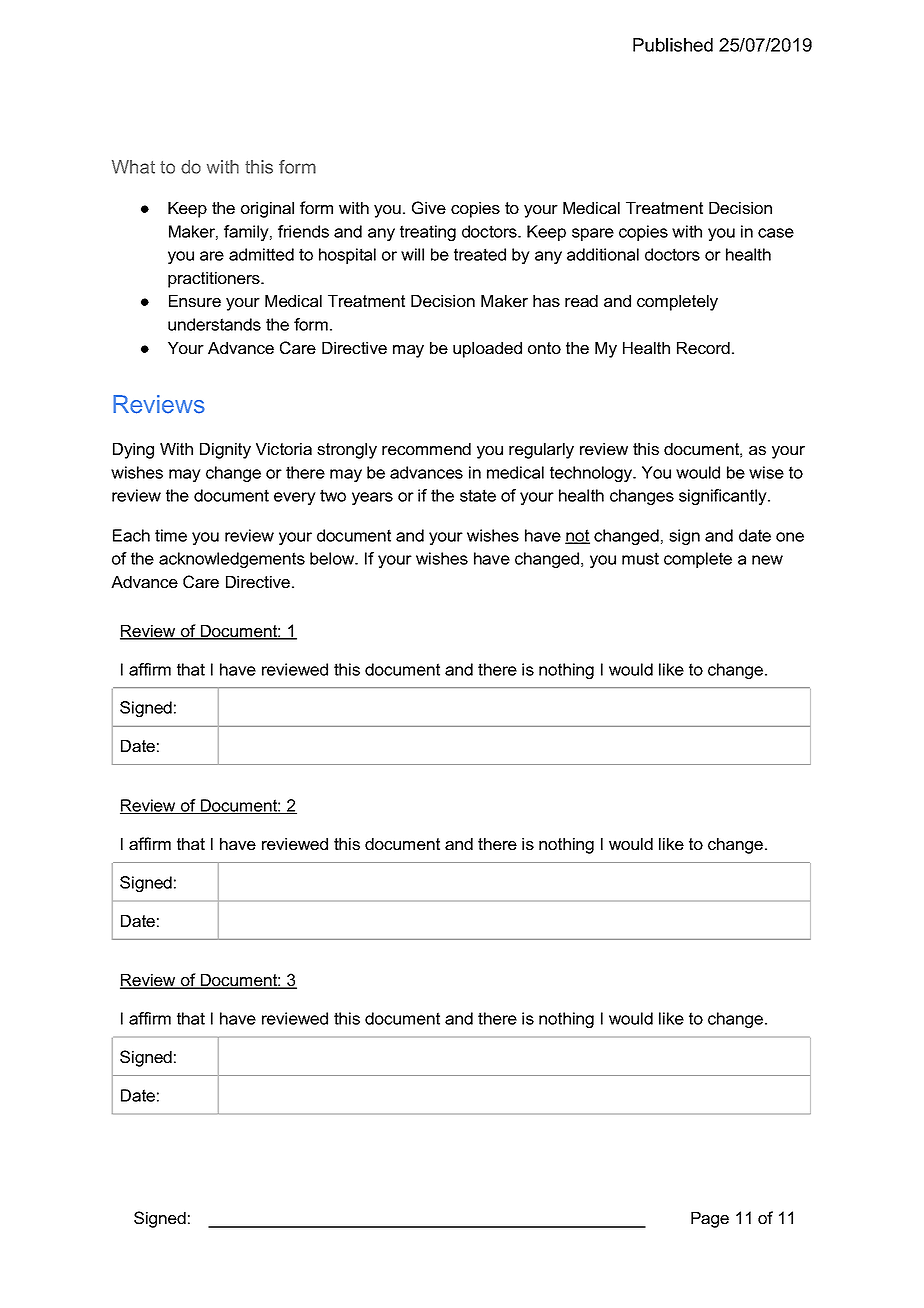 The width and height of the document is (924, 1308). What do you see at coordinates (333, 558) in the document?
I see `below` at bounding box center [333, 558].
